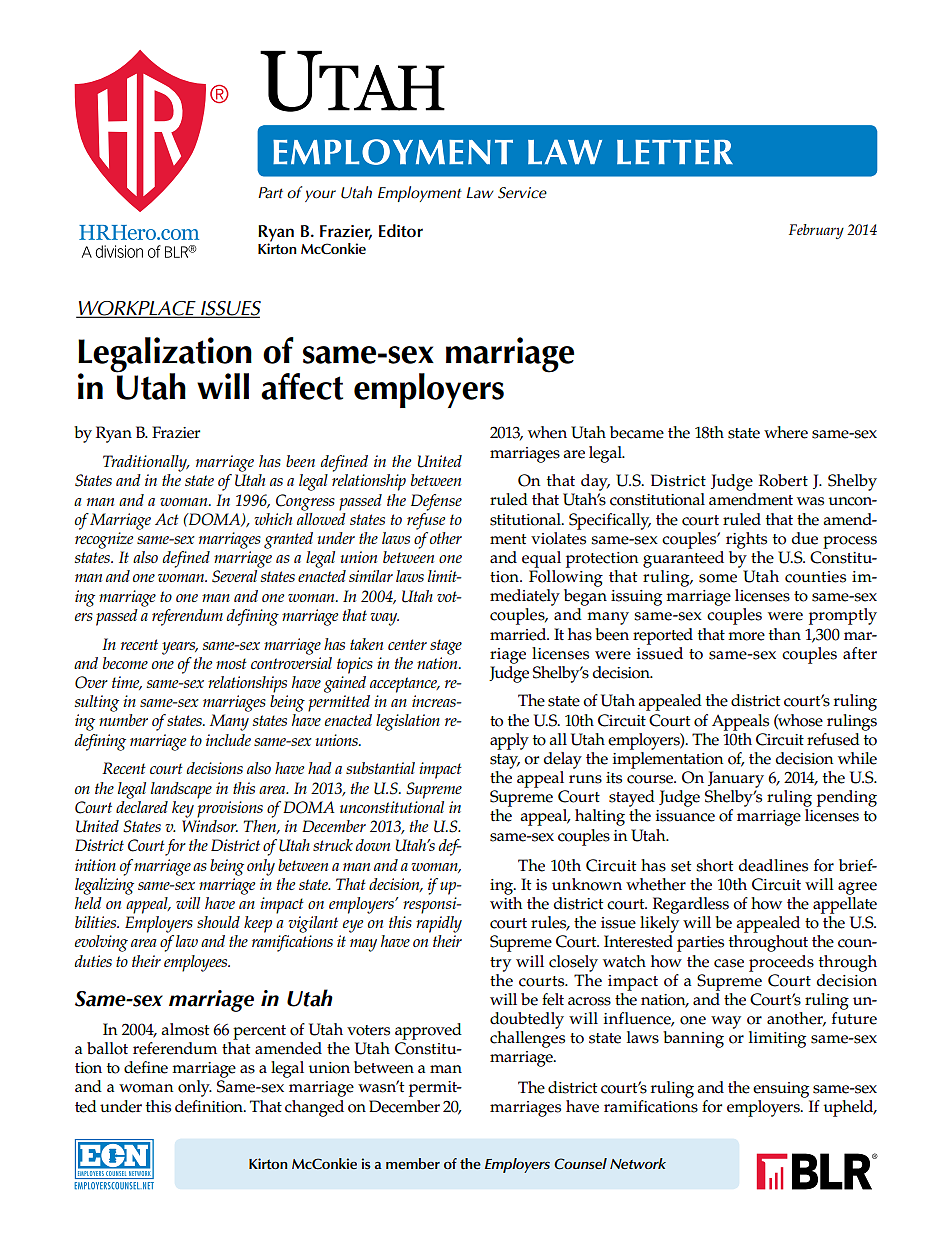  Describe the element at coordinates (127, 683) in the screenshot. I see `time` at that location.
